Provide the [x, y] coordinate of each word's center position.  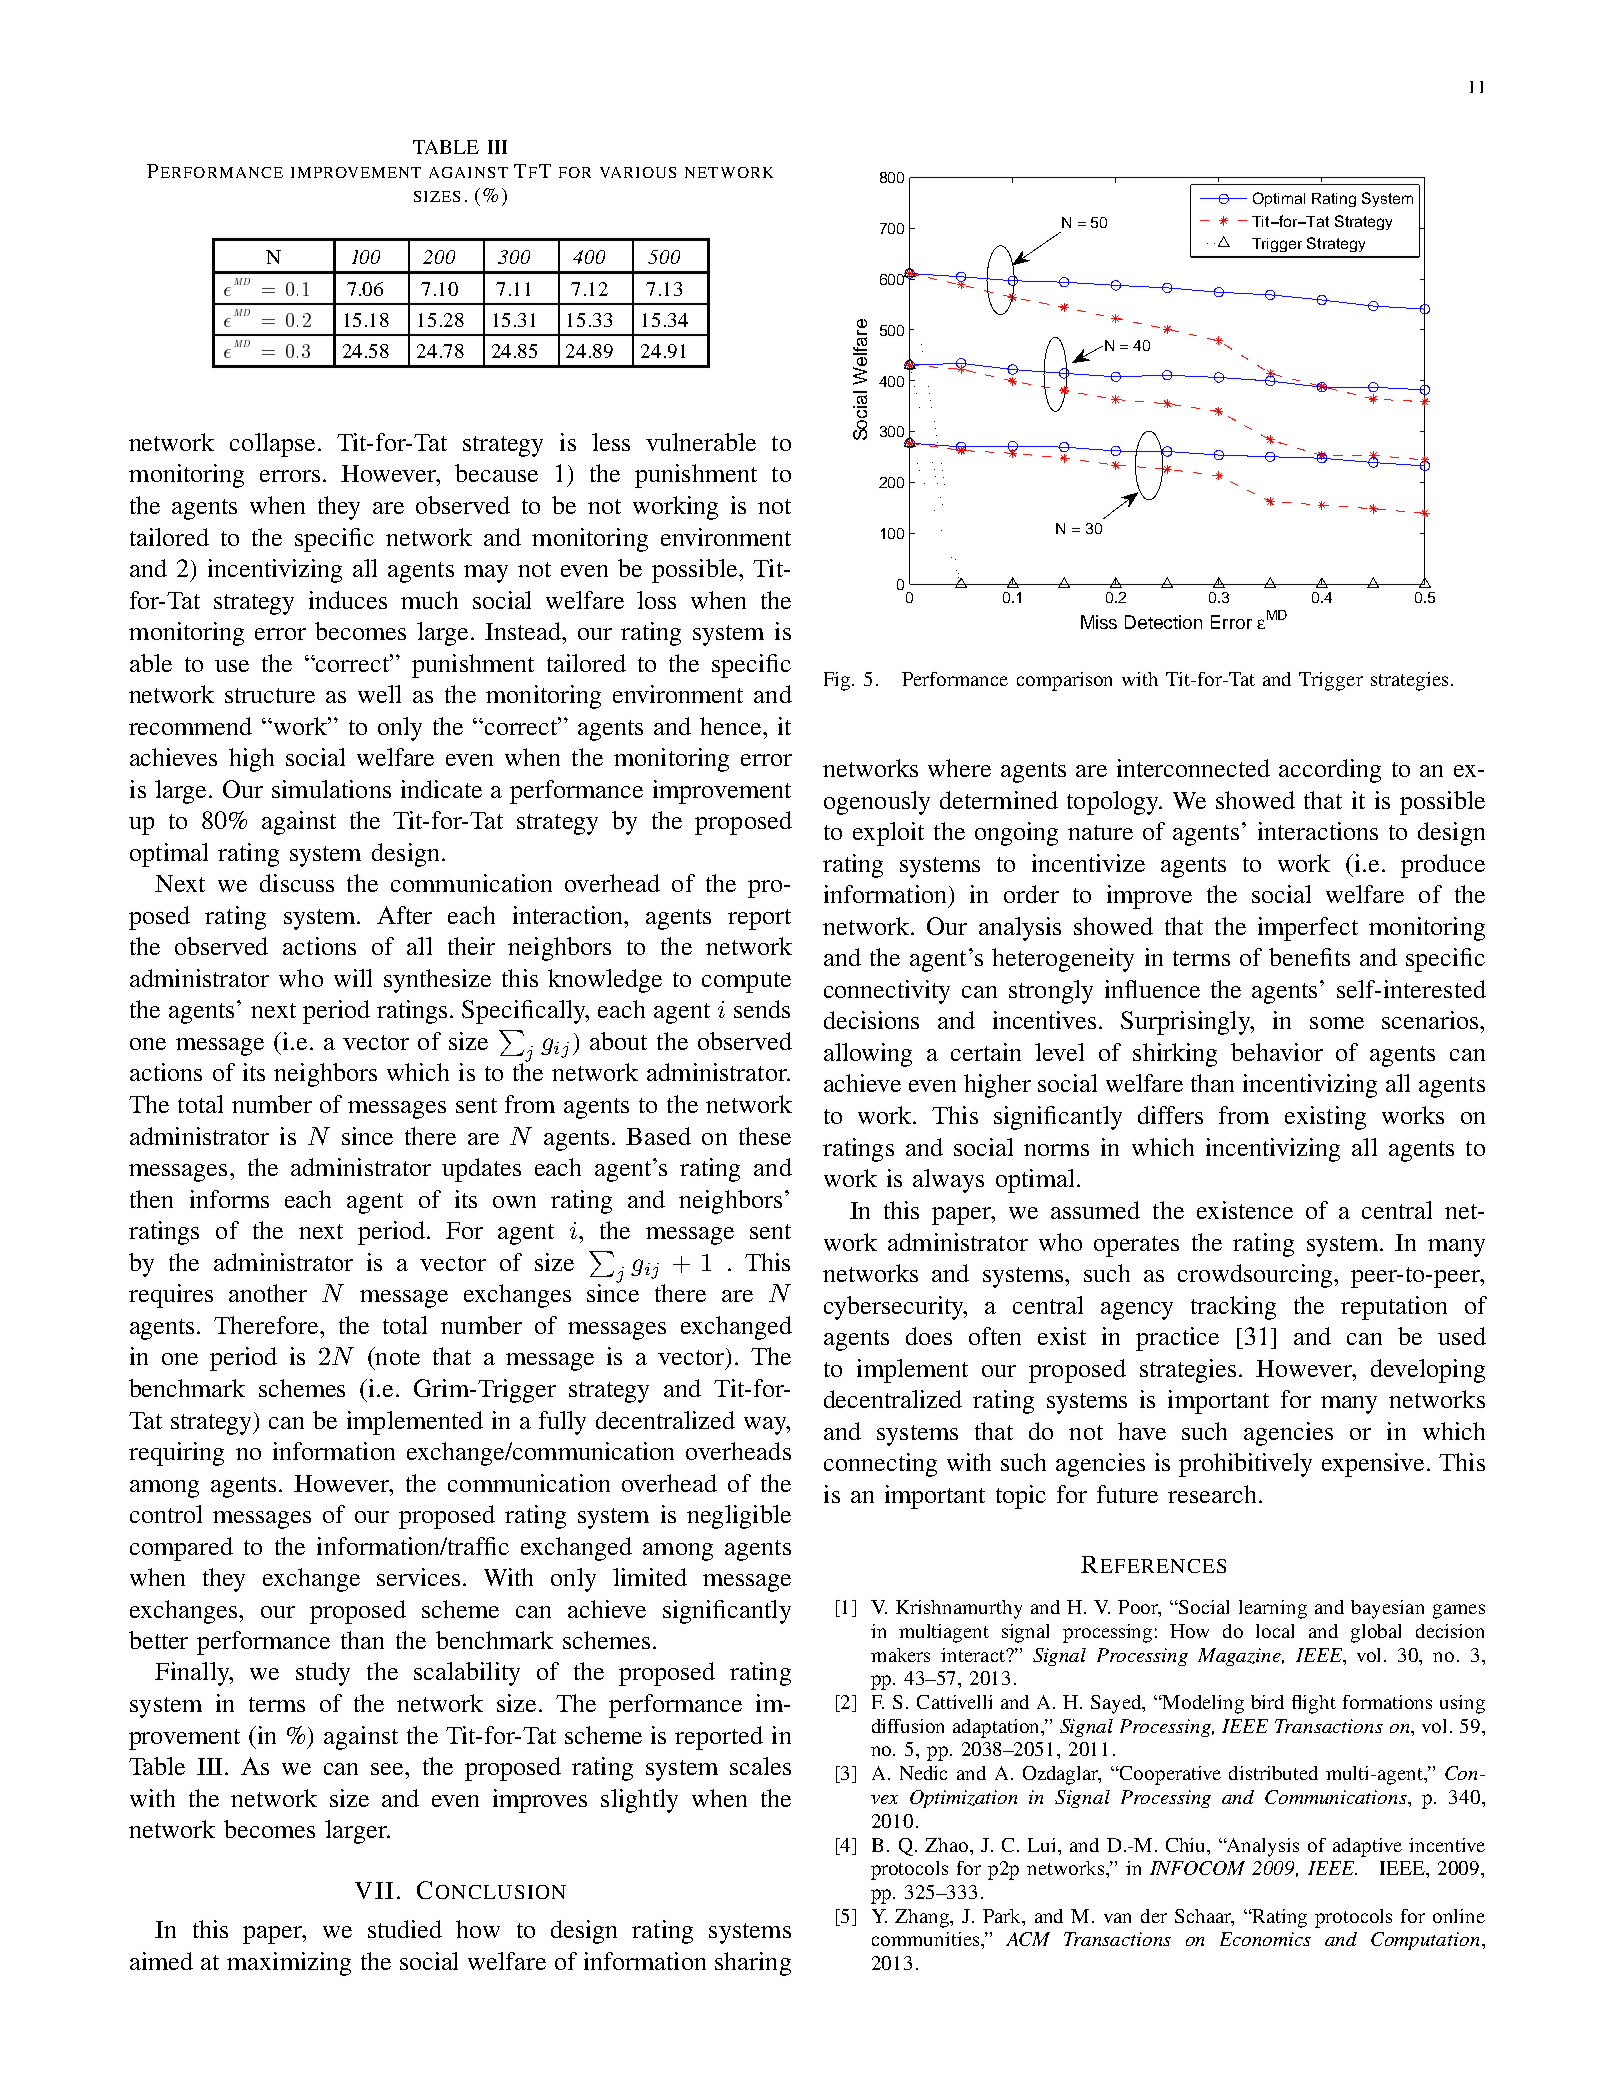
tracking [1233, 1308]
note [396, 1356]
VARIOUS [638, 172]
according [1330, 771]
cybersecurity [895, 1308]
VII [374, 1890]
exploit [888, 834]
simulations [331, 789]
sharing [753, 1964]
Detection [1163, 622]
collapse [272, 445]
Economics [1265, 1939]
